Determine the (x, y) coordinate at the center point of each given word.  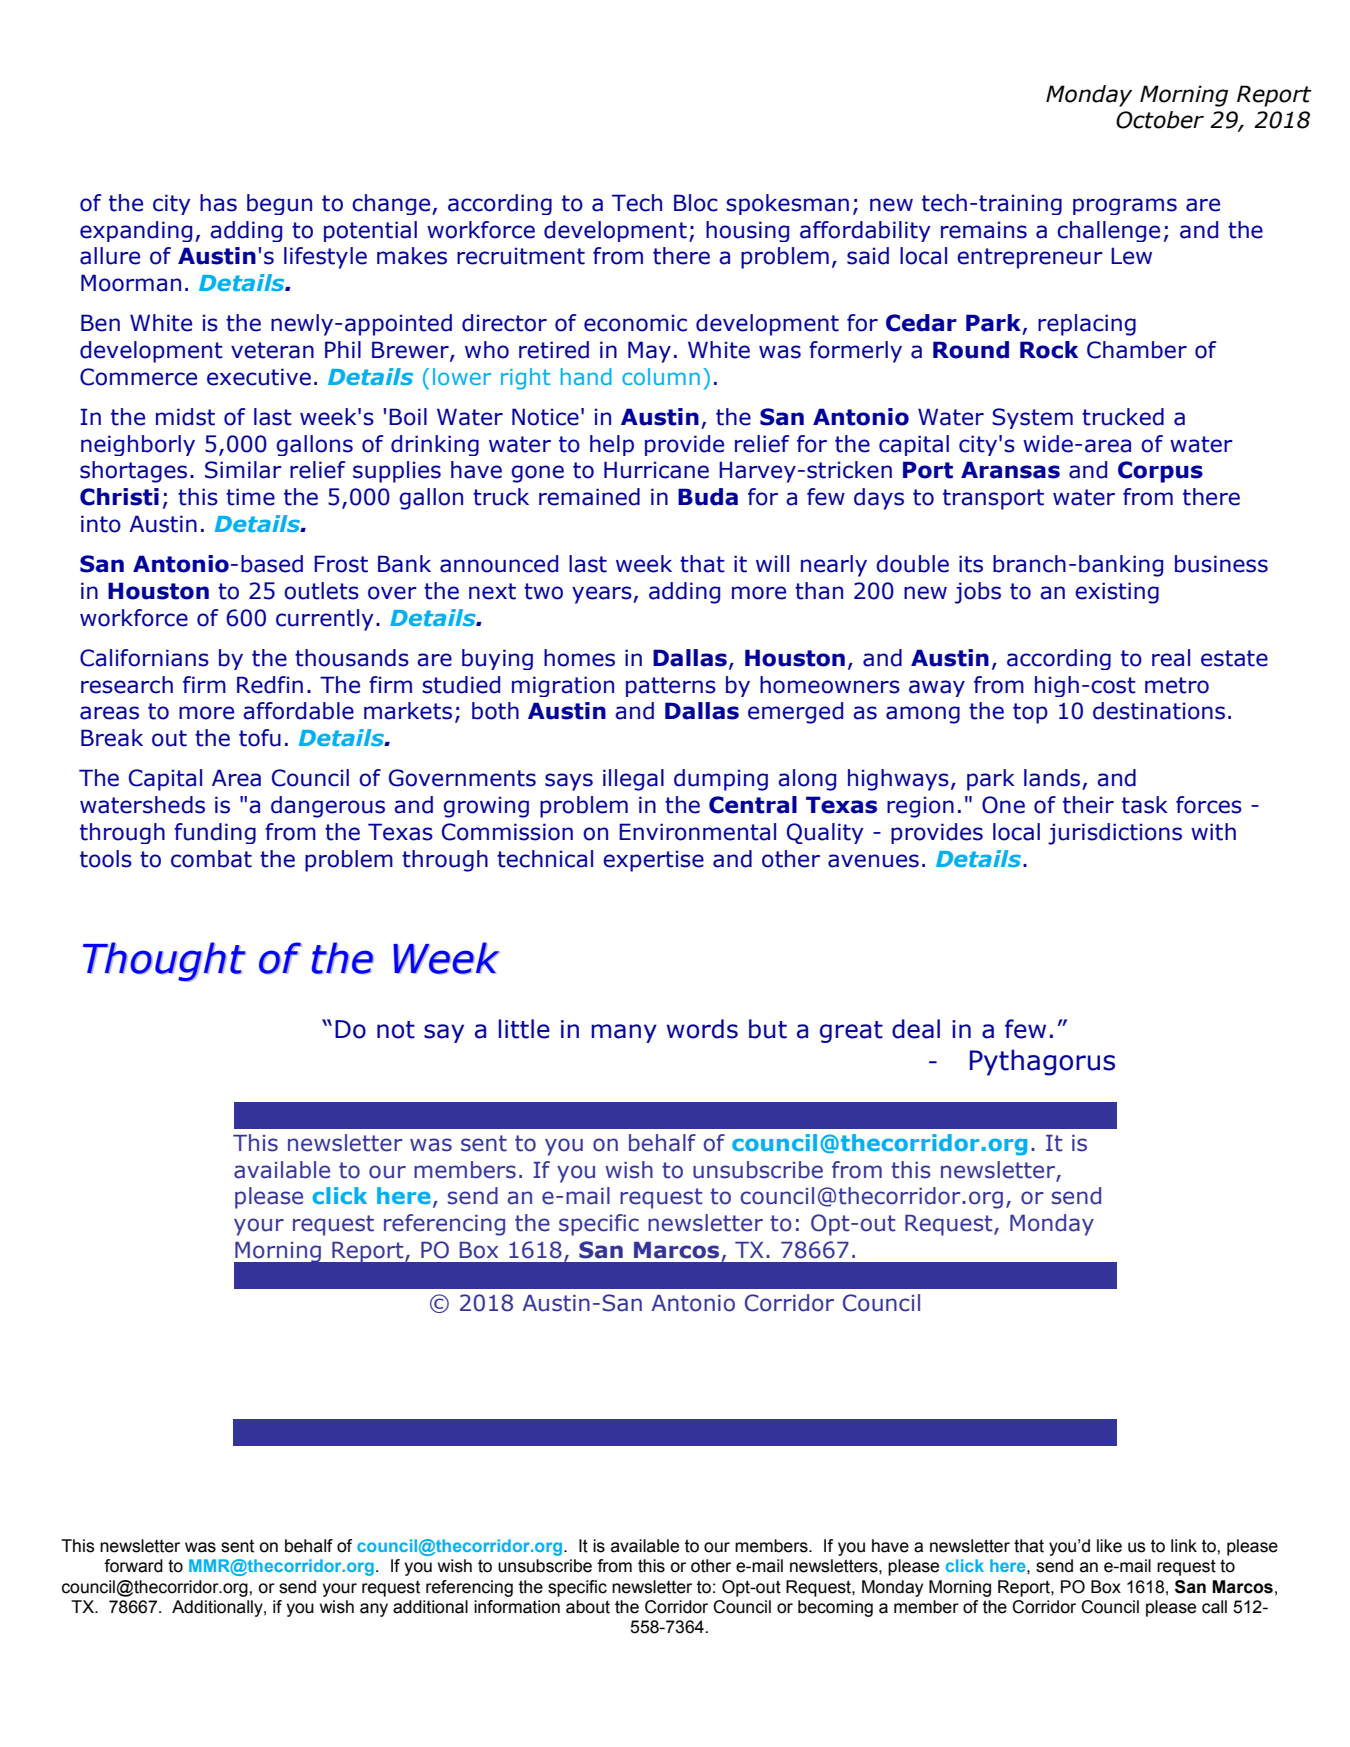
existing (1117, 593)
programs (1125, 206)
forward (133, 1566)
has (218, 203)
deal (916, 1029)
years (603, 595)
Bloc (696, 203)
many (624, 1033)
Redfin (270, 685)
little (524, 1029)
